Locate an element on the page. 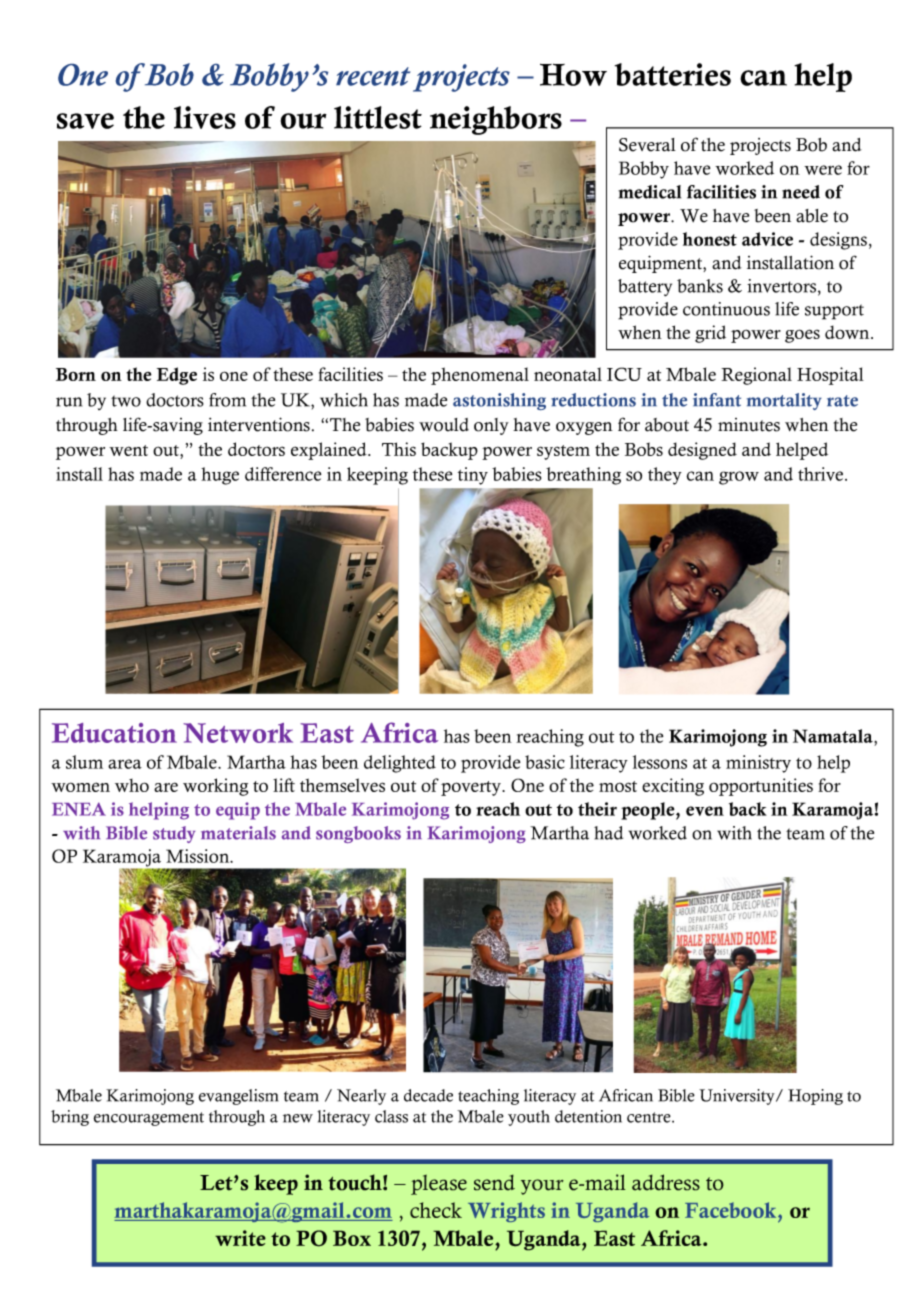 Image resolution: width=924 pixels, height=1308 pixels. poverty is located at coordinates (472, 788).
